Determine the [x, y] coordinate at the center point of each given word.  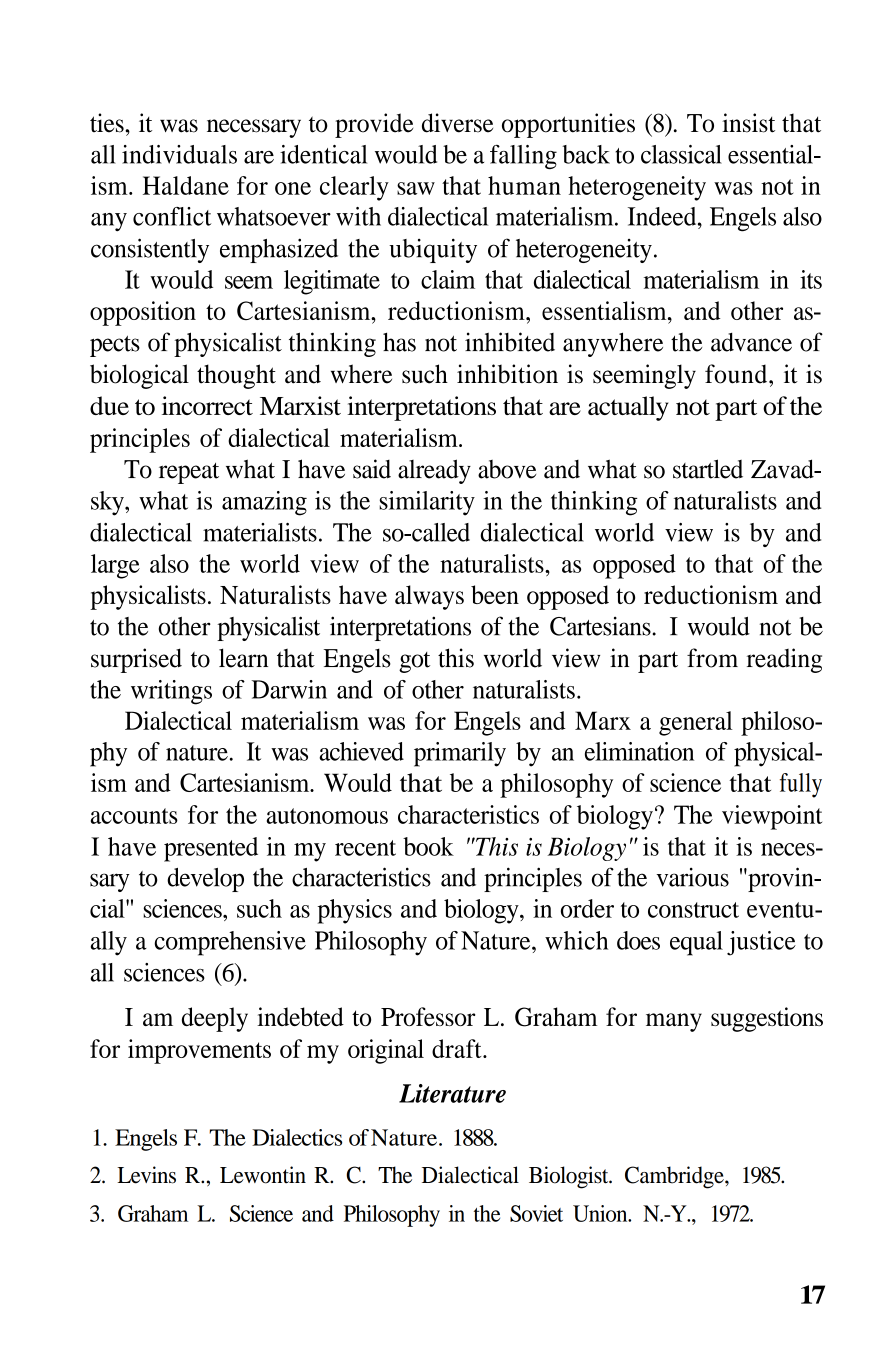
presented [211, 849]
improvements [199, 1051]
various [692, 877]
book [428, 846]
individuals [179, 154]
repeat [189, 473]
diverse [457, 123]
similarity [427, 503]
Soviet [536, 1213]
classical [681, 154]
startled [708, 469]
